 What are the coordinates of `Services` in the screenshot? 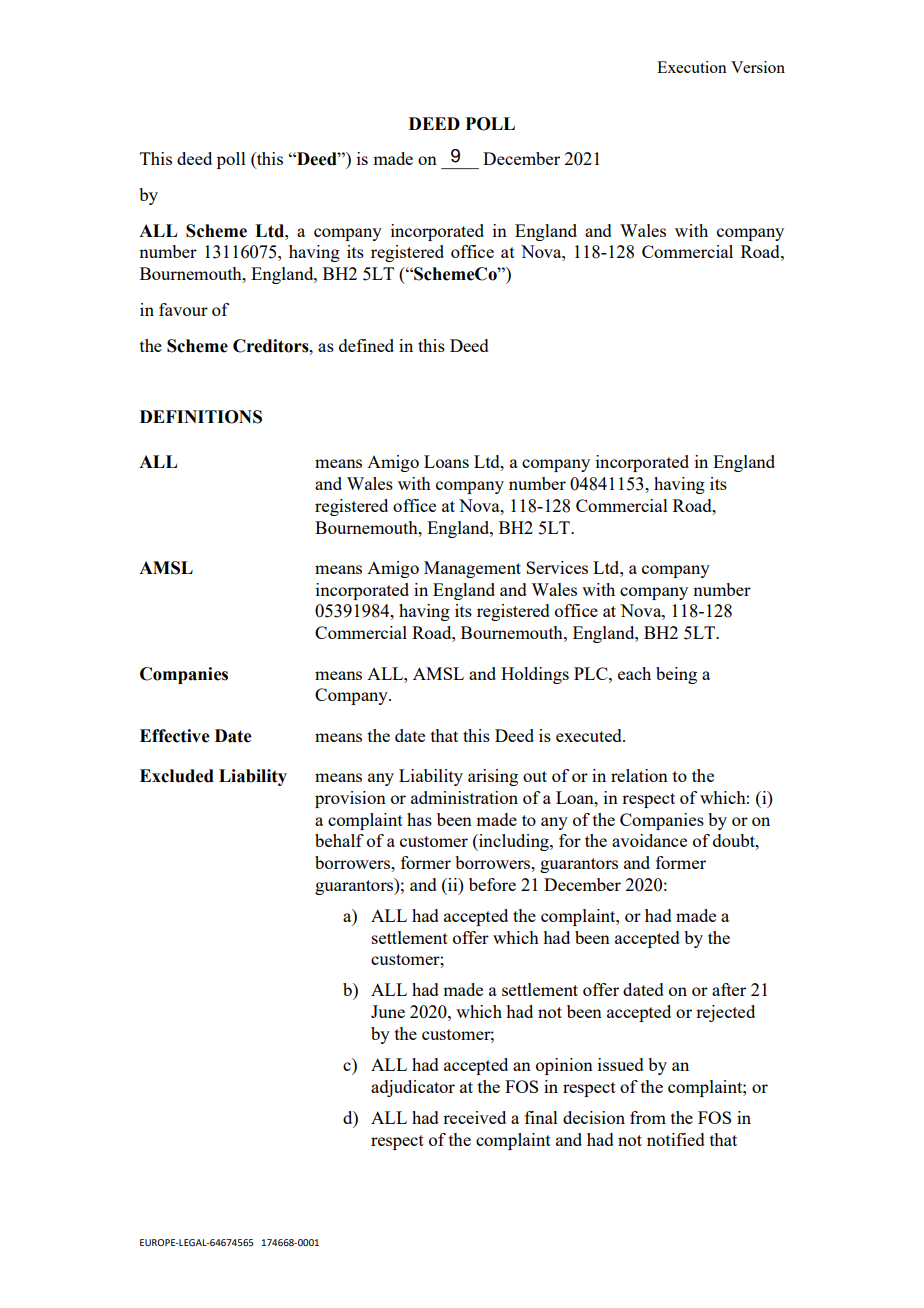 It's located at (557, 567).
